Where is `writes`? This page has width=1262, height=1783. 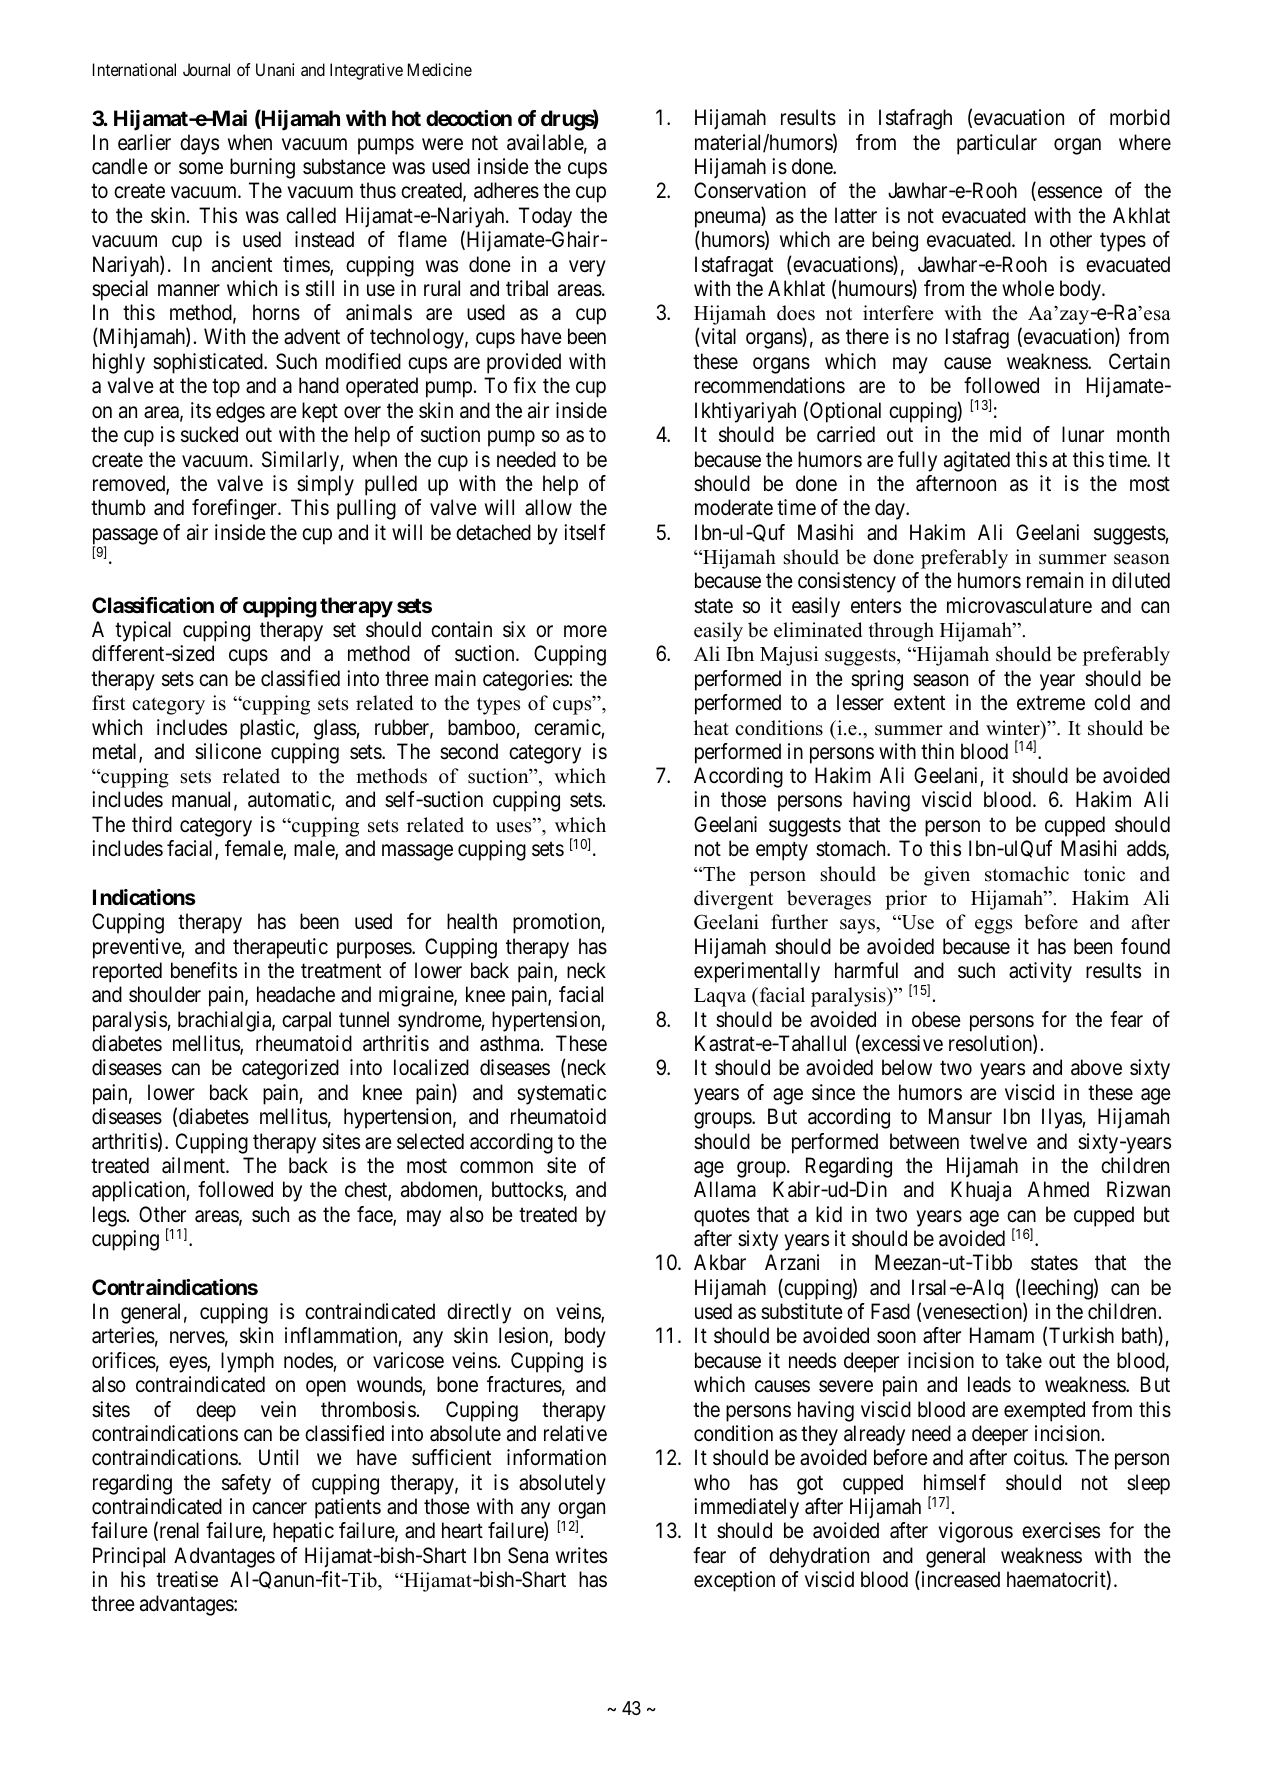
writes is located at coordinates (581, 1555).
